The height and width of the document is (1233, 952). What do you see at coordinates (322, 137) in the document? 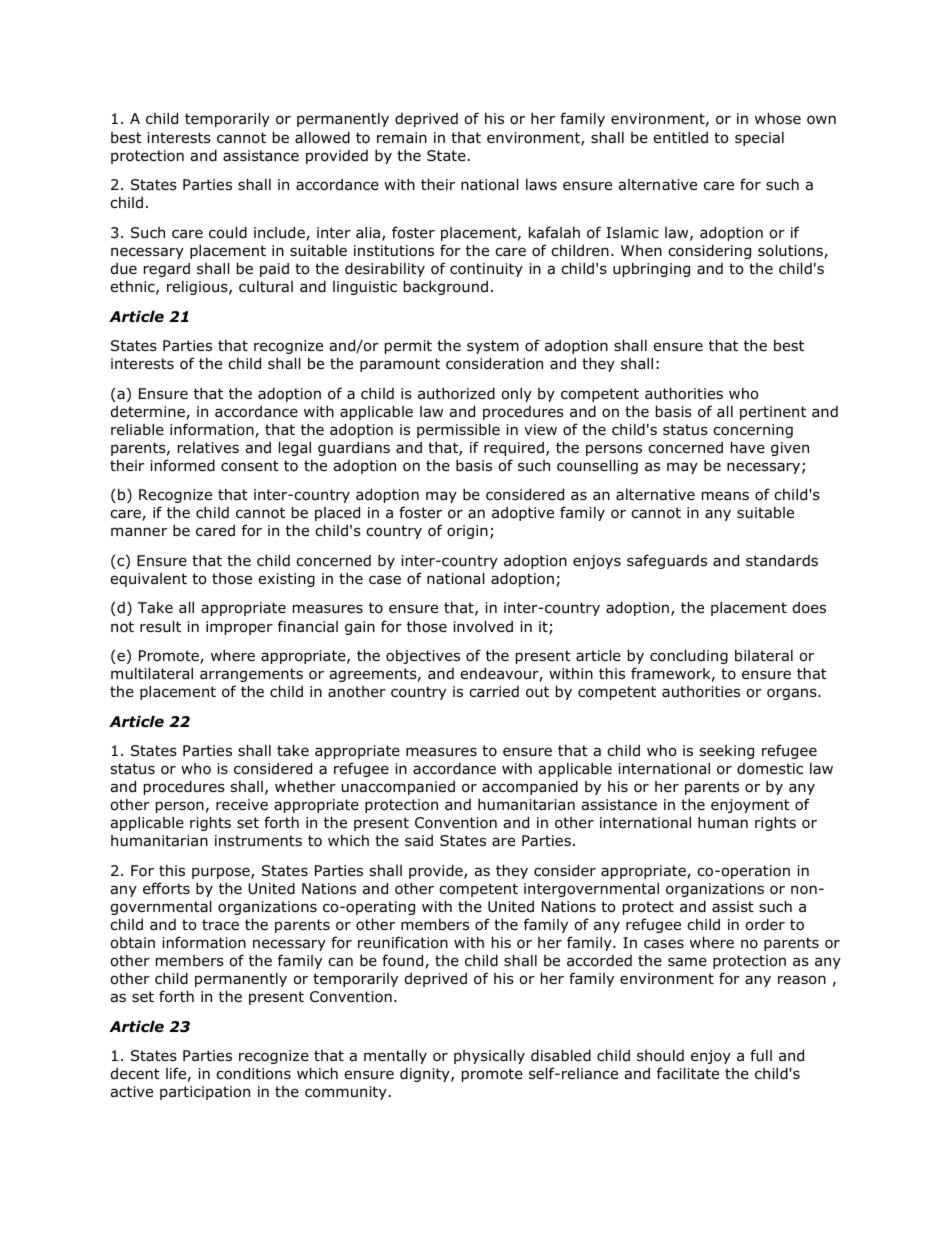
I see `allowed` at bounding box center [322, 137].
